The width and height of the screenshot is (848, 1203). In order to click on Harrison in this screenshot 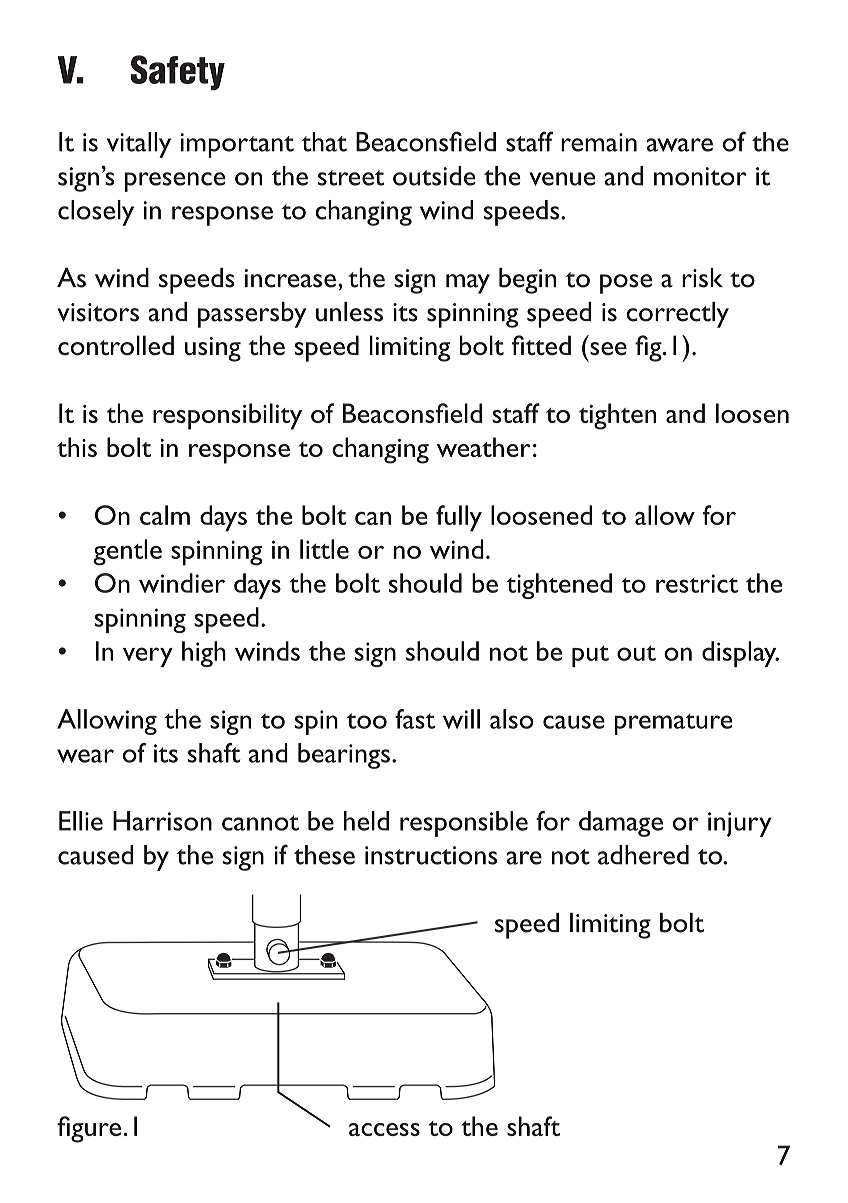, I will do `click(162, 821)`.
